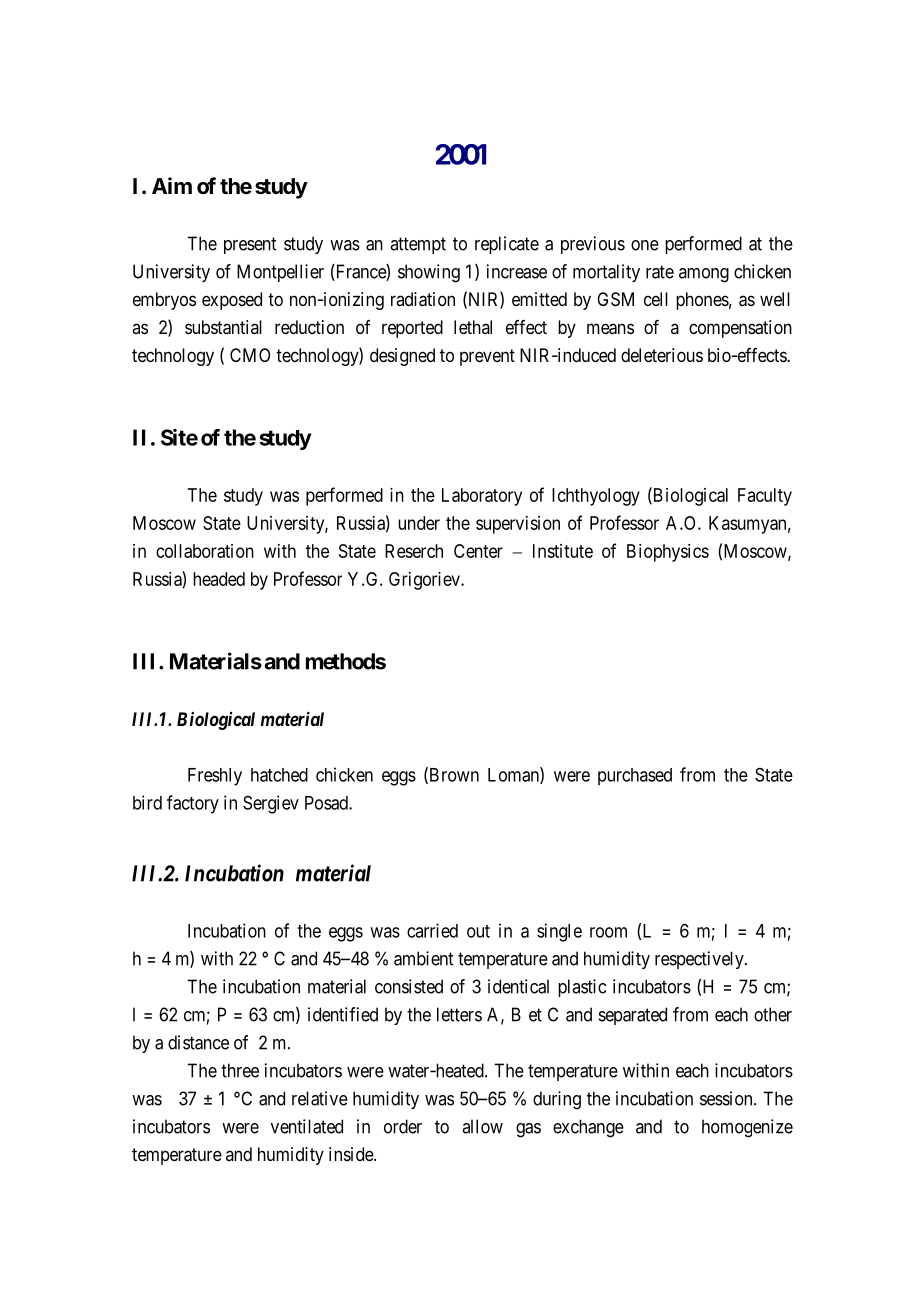 The width and height of the document is (924, 1308). Describe the element at coordinates (482, 1126) in the document. I see `allow` at that location.
